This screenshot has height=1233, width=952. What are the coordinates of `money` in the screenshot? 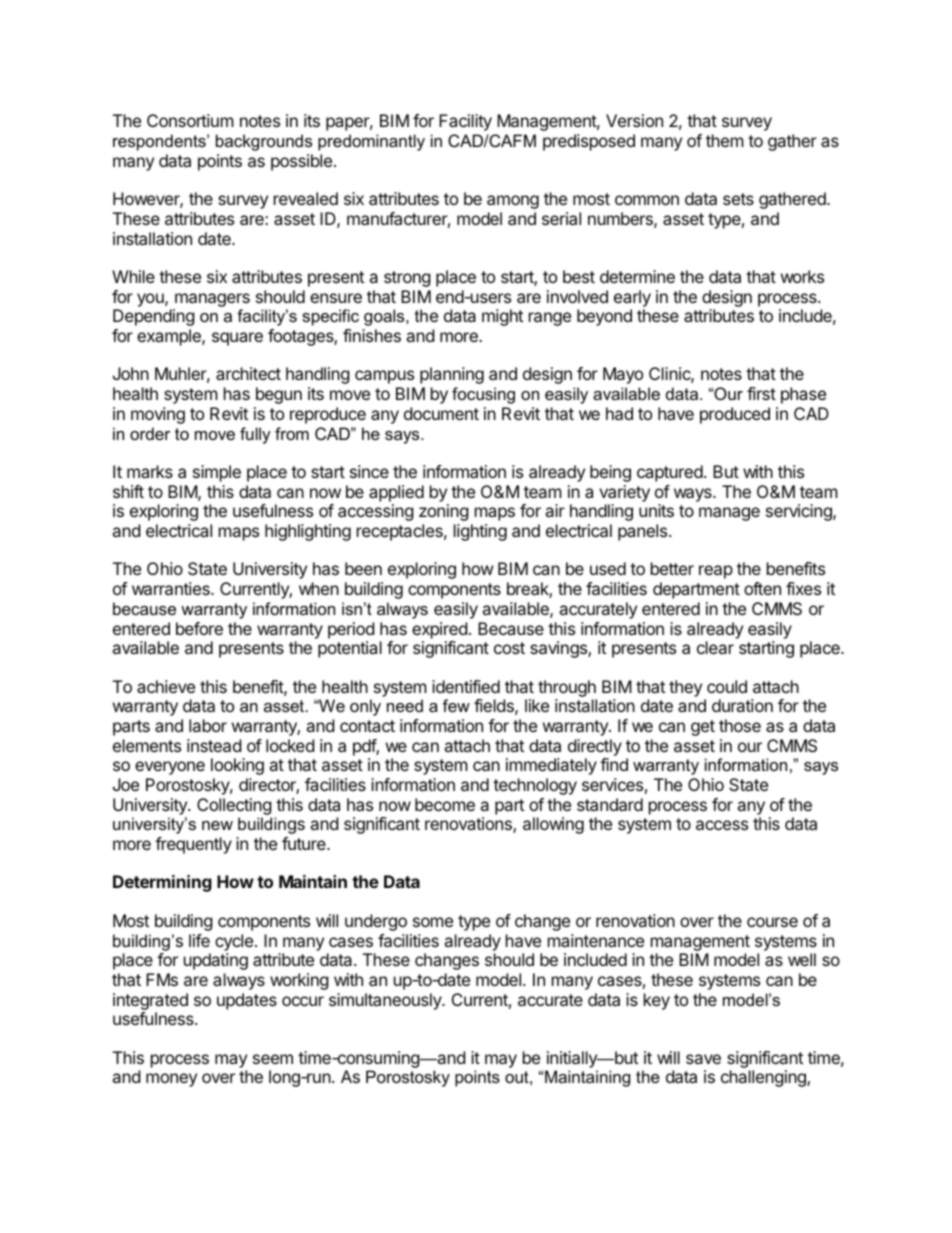 It's located at (171, 1080).
